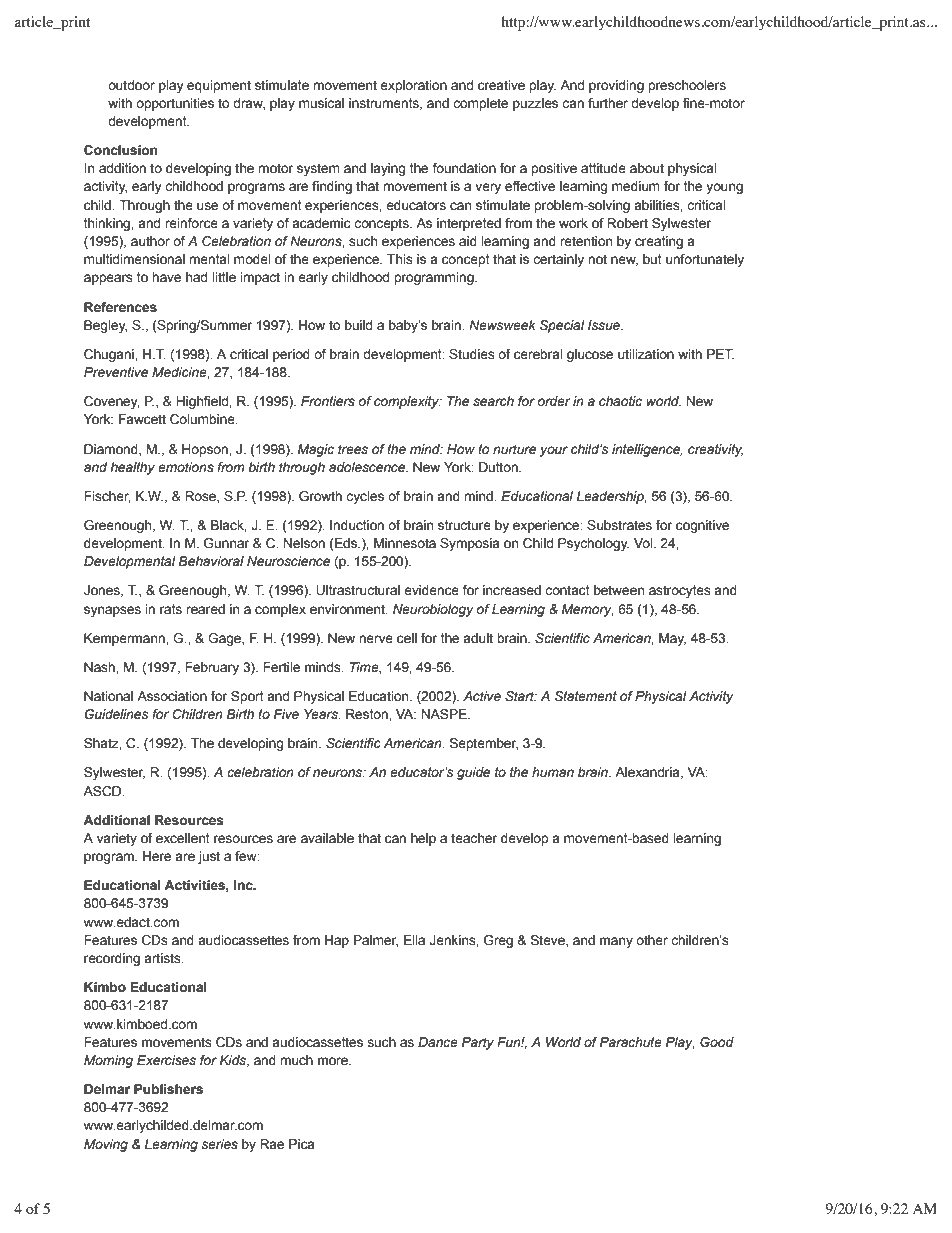 The width and height of the screenshot is (952, 1233). I want to click on artists, so click(163, 958).
